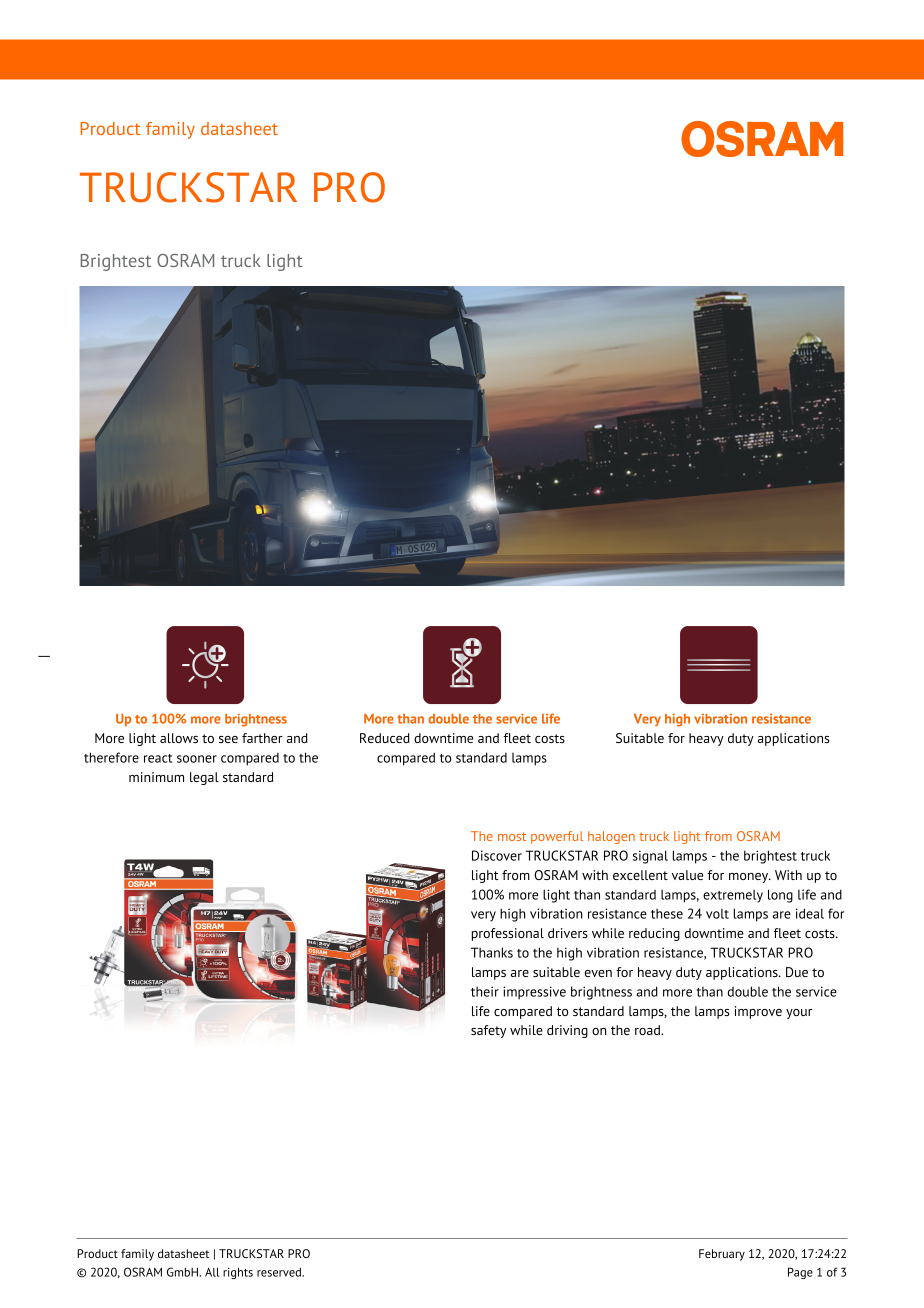 The image size is (924, 1308). What do you see at coordinates (197, 759) in the document?
I see `sooner` at bounding box center [197, 759].
